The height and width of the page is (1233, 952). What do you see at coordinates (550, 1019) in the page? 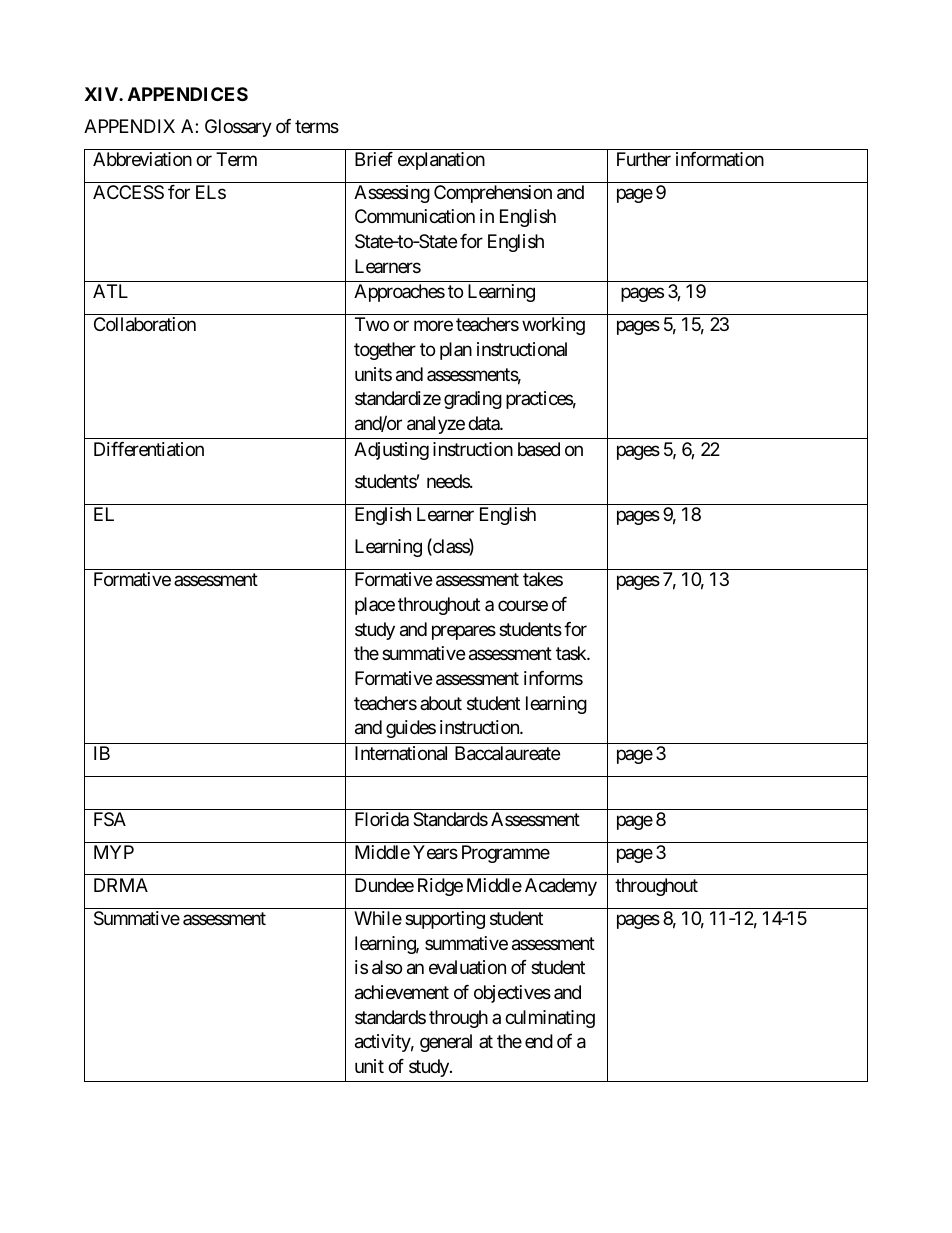
I see `culminating` at bounding box center [550, 1019].
